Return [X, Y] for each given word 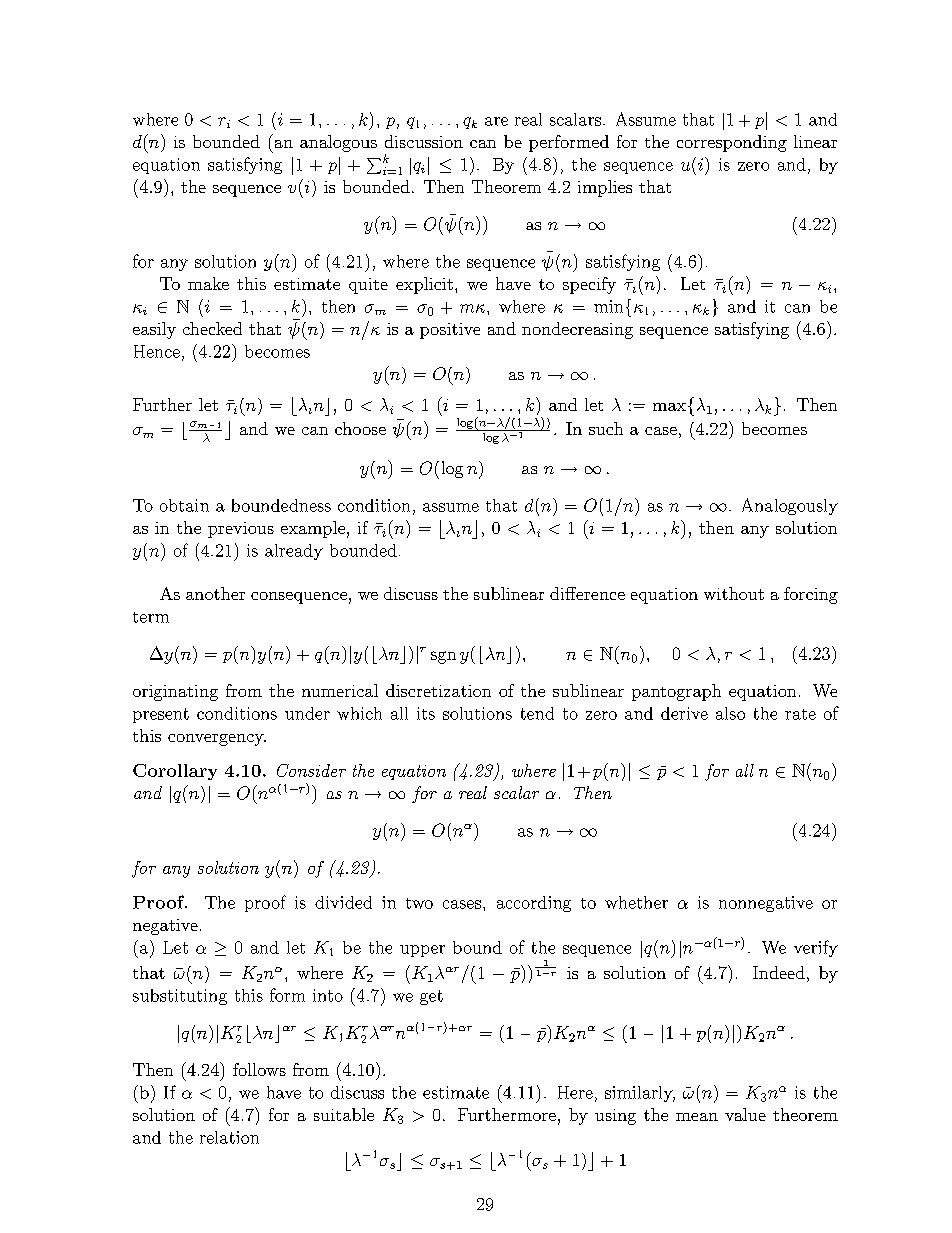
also [730, 713]
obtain [184, 505]
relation [229, 1137]
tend [537, 713]
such [606, 428]
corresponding [732, 143]
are [496, 121]
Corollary [175, 772]
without [734, 593]
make [208, 283]
